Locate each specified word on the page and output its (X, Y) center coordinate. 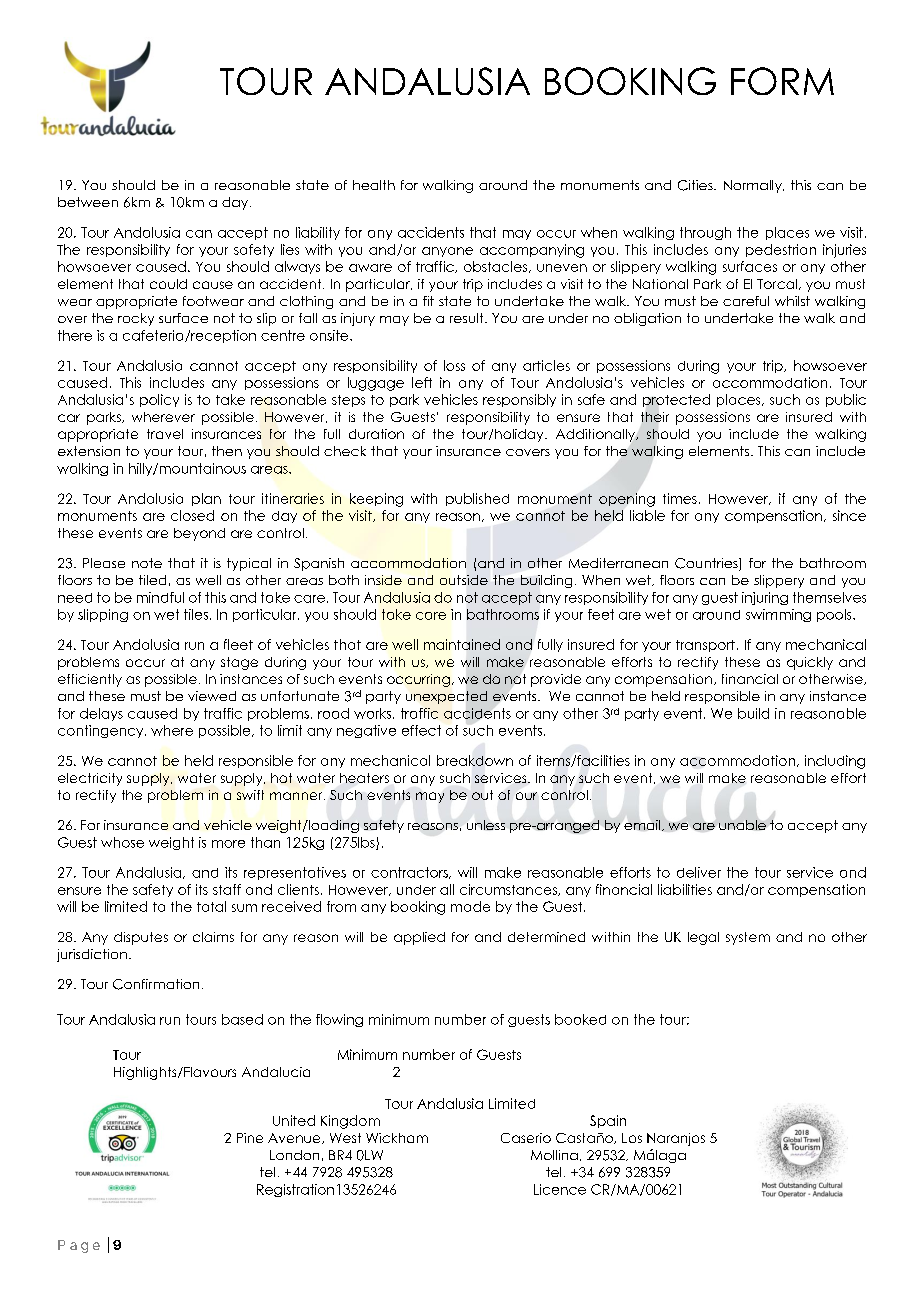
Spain (608, 1121)
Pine (250, 1138)
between (88, 202)
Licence (560, 1189)
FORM (782, 81)
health (374, 185)
